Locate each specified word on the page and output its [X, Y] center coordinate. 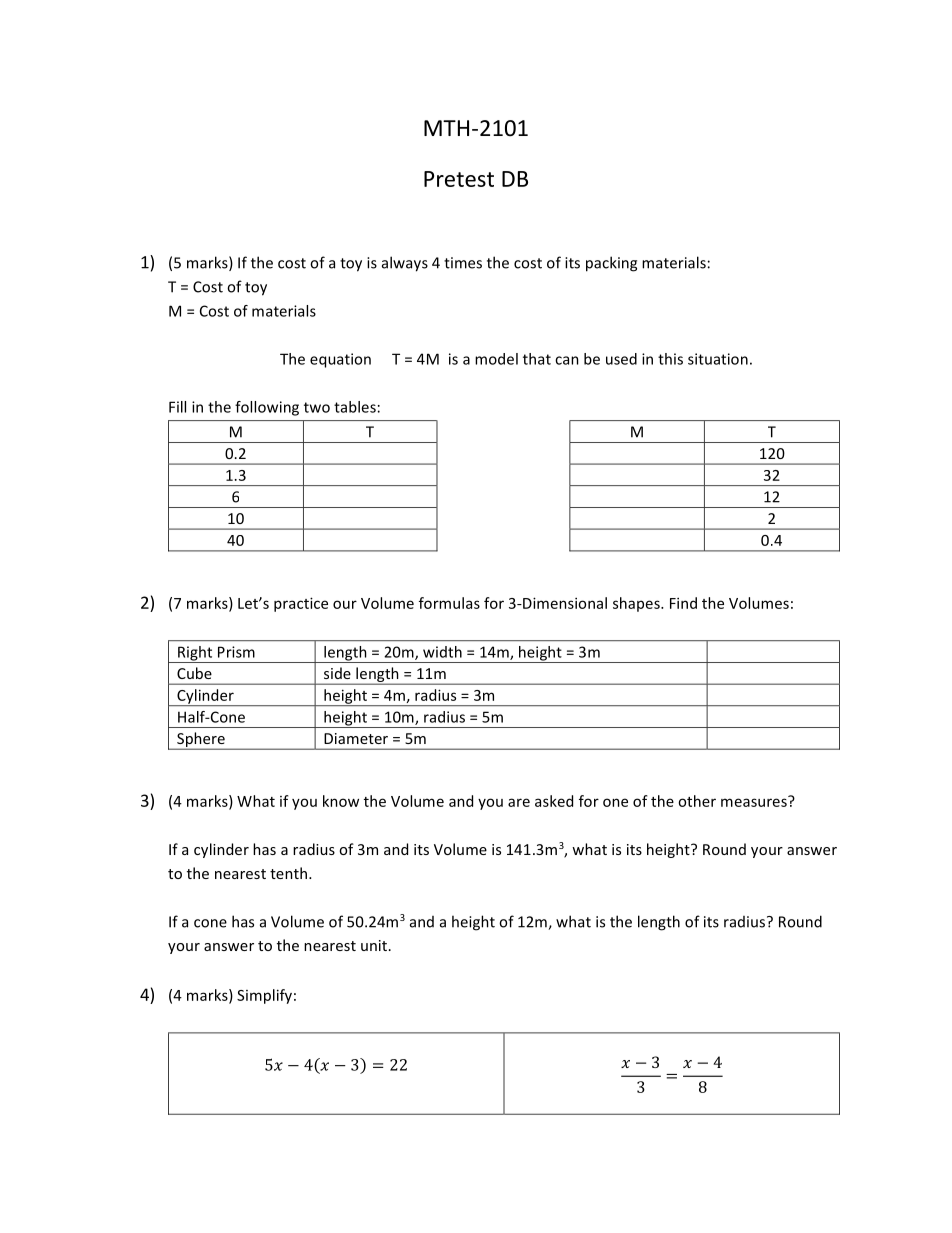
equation [340, 360]
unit [374, 945]
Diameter [356, 738]
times [463, 263]
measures [755, 801]
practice [301, 604]
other [697, 801]
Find [683, 603]
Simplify [264, 996]
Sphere [201, 741]
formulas [449, 603]
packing [611, 264]
